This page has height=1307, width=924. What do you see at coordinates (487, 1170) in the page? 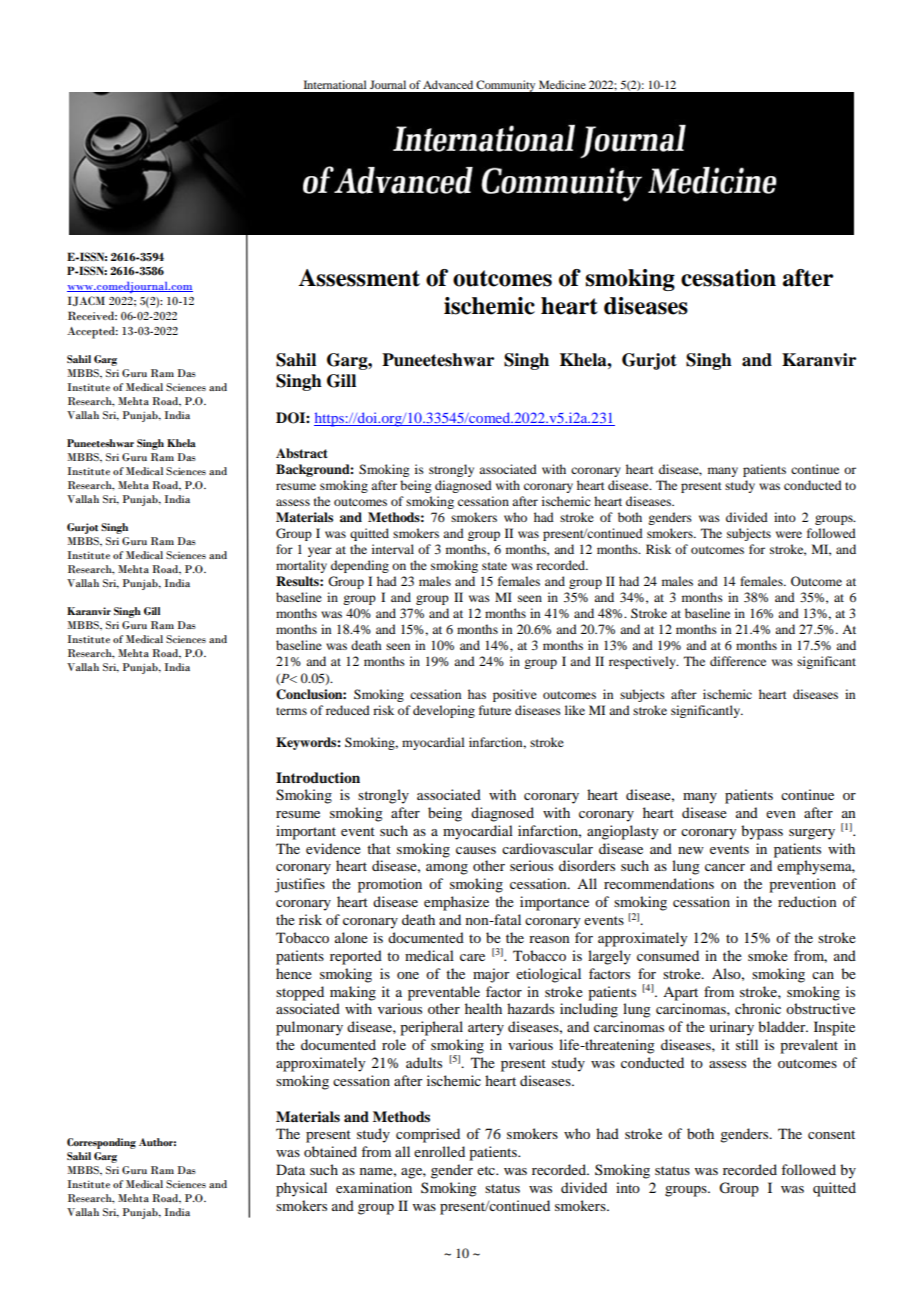
I see `etc` at bounding box center [487, 1170].
